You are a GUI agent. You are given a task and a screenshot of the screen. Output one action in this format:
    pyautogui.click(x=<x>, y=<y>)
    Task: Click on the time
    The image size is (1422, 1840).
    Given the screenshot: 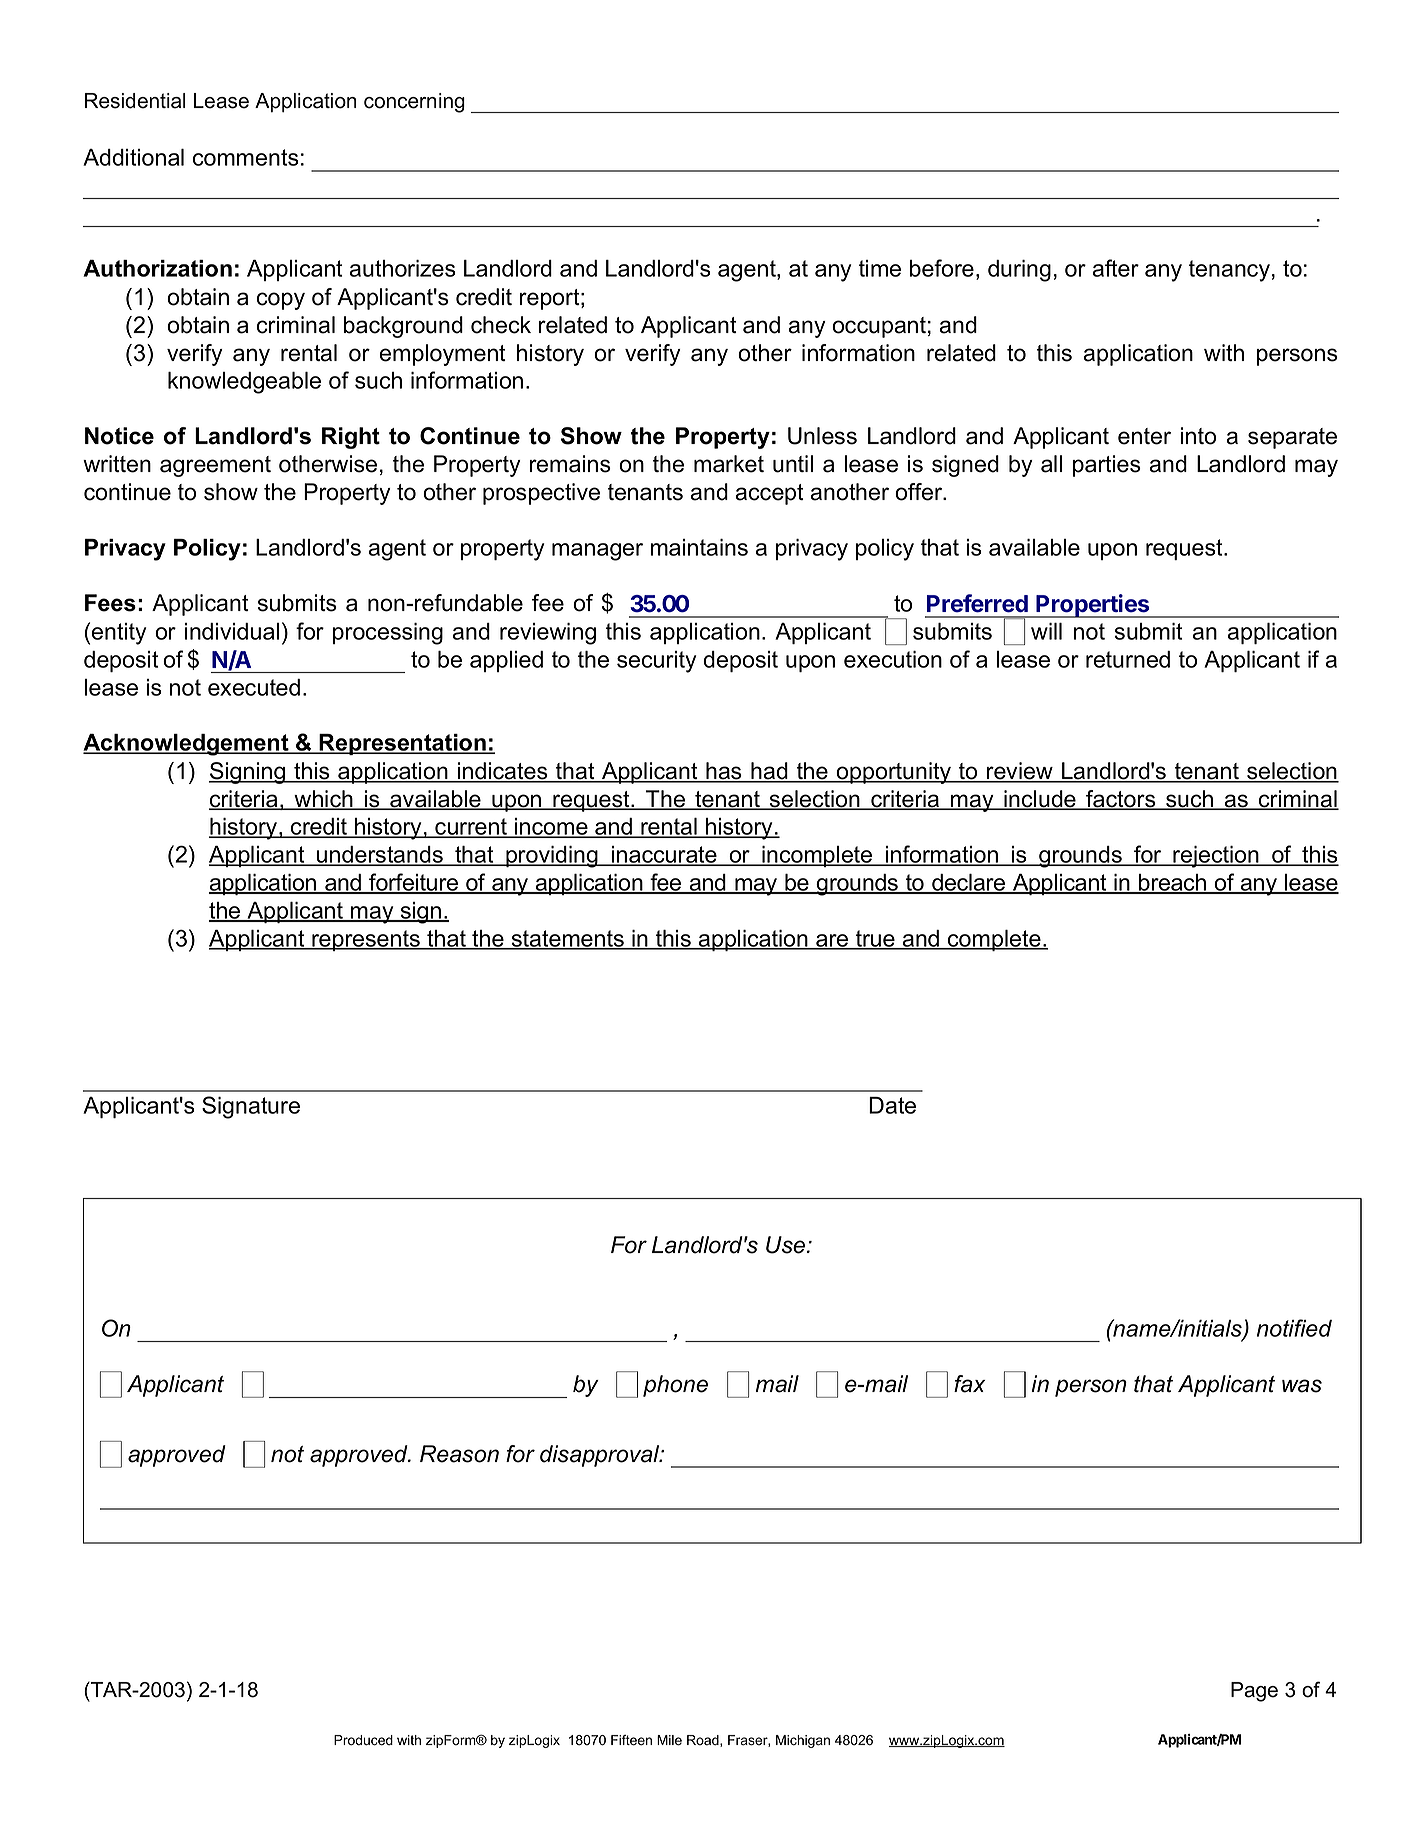 What is the action you would take?
    pyautogui.click(x=880, y=268)
